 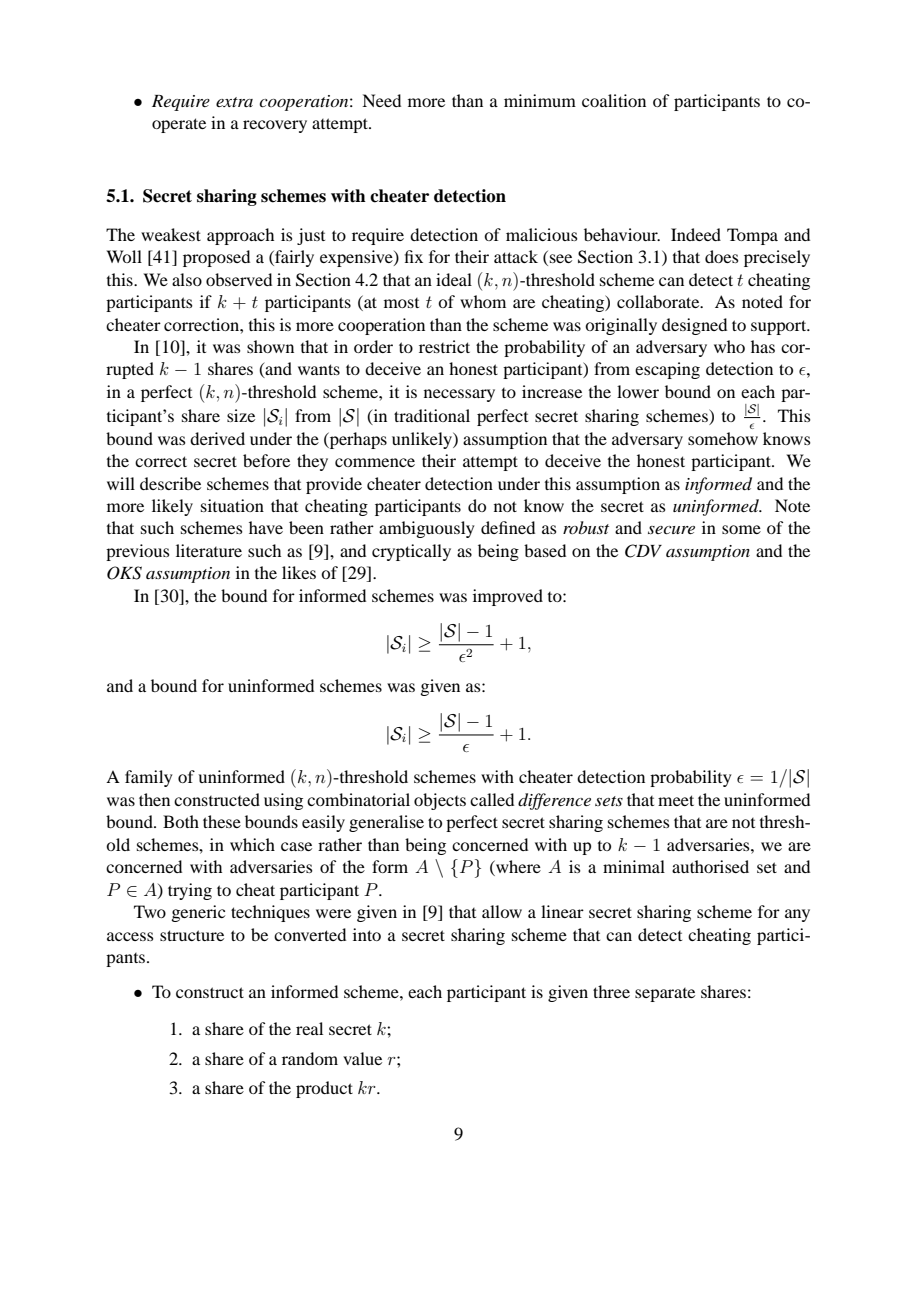 What do you see at coordinates (483, 301) in the document?
I see `whom` at bounding box center [483, 301].
